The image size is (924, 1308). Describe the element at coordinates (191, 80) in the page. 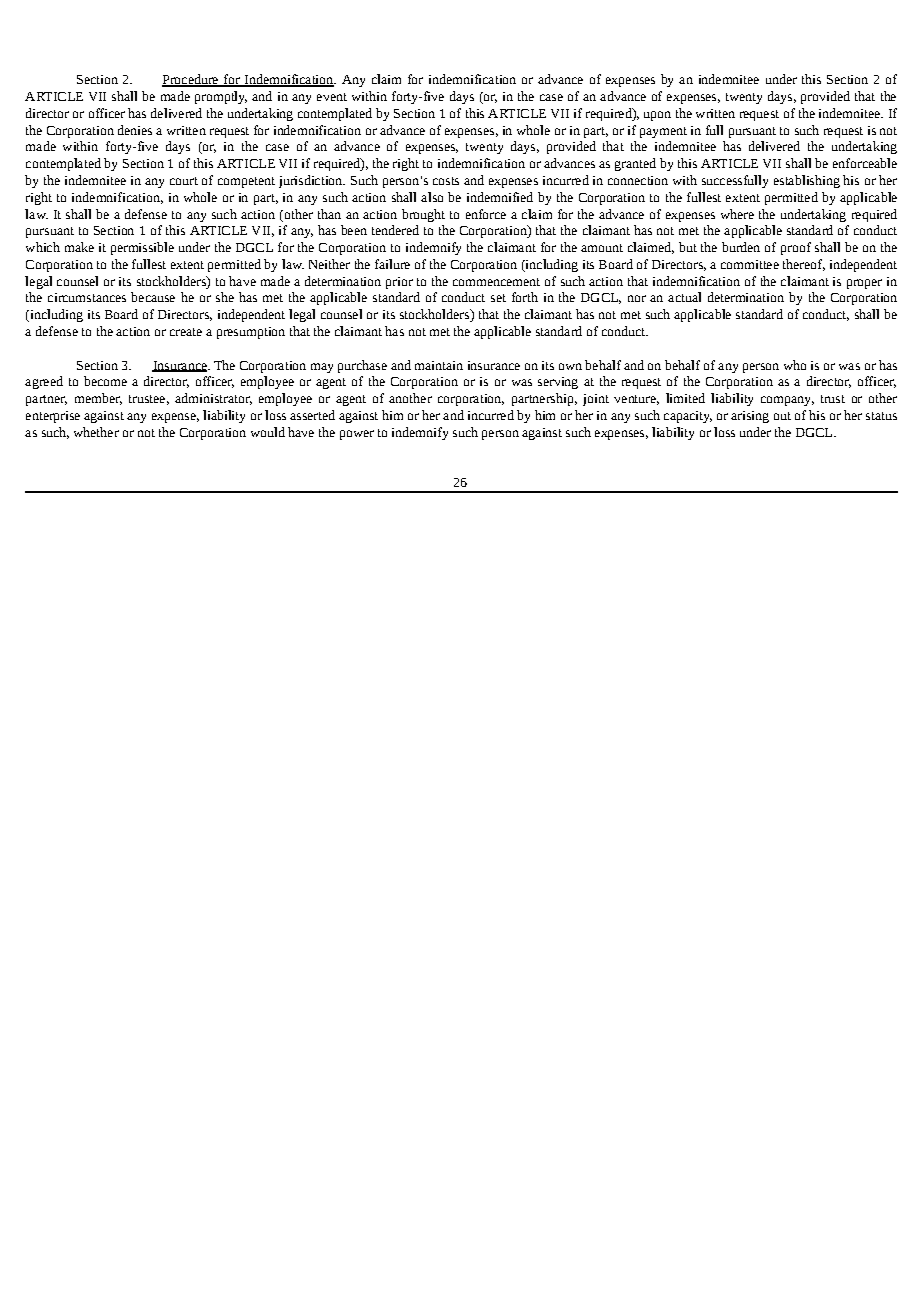

I see `Procedure` at that location.
